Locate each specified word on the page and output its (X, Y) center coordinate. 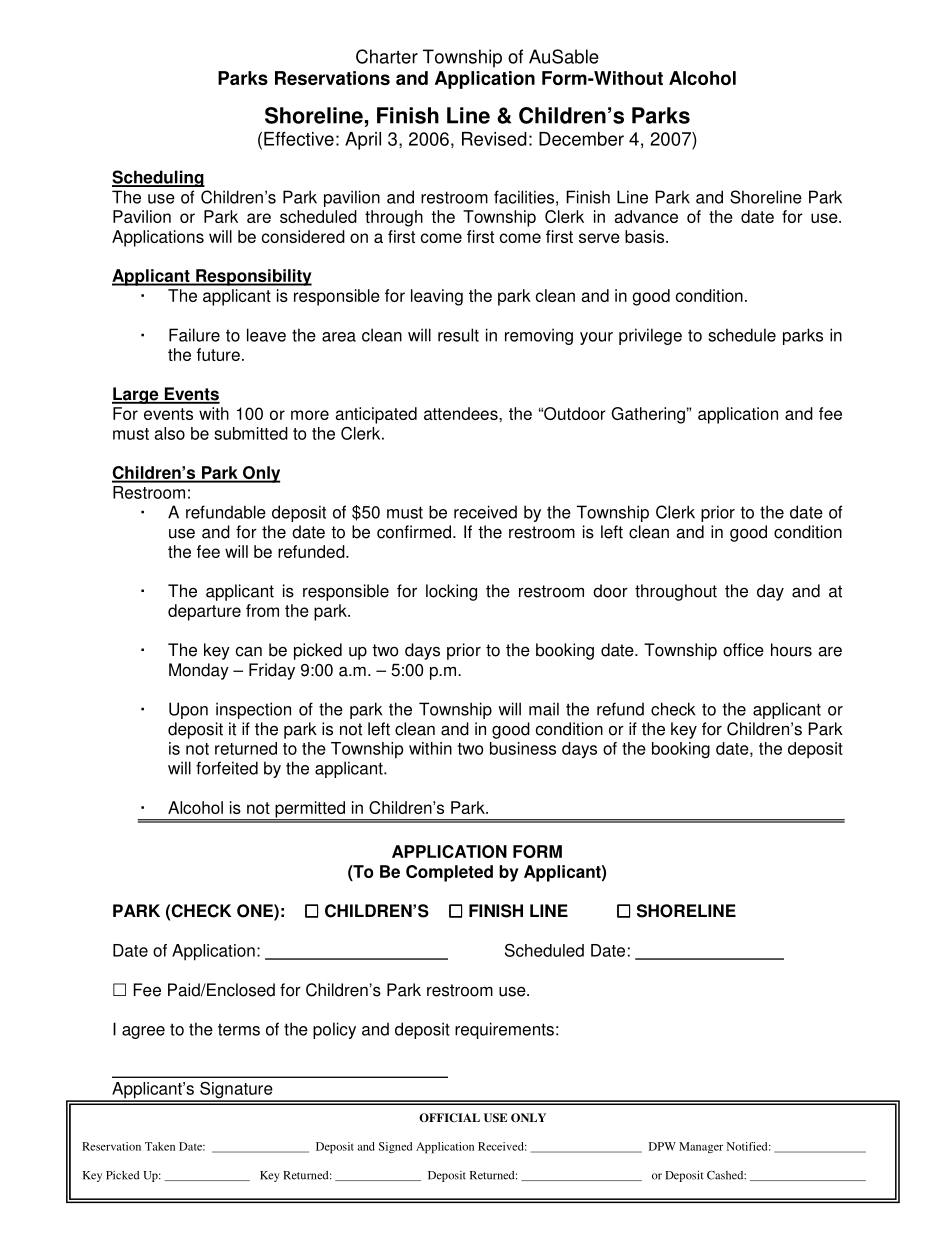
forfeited (227, 768)
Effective (299, 139)
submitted (251, 433)
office (743, 650)
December (581, 139)
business (523, 748)
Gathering (648, 415)
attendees (462, 413)
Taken (160, 1146)
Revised (494, 139)
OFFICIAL (449, 1117)
